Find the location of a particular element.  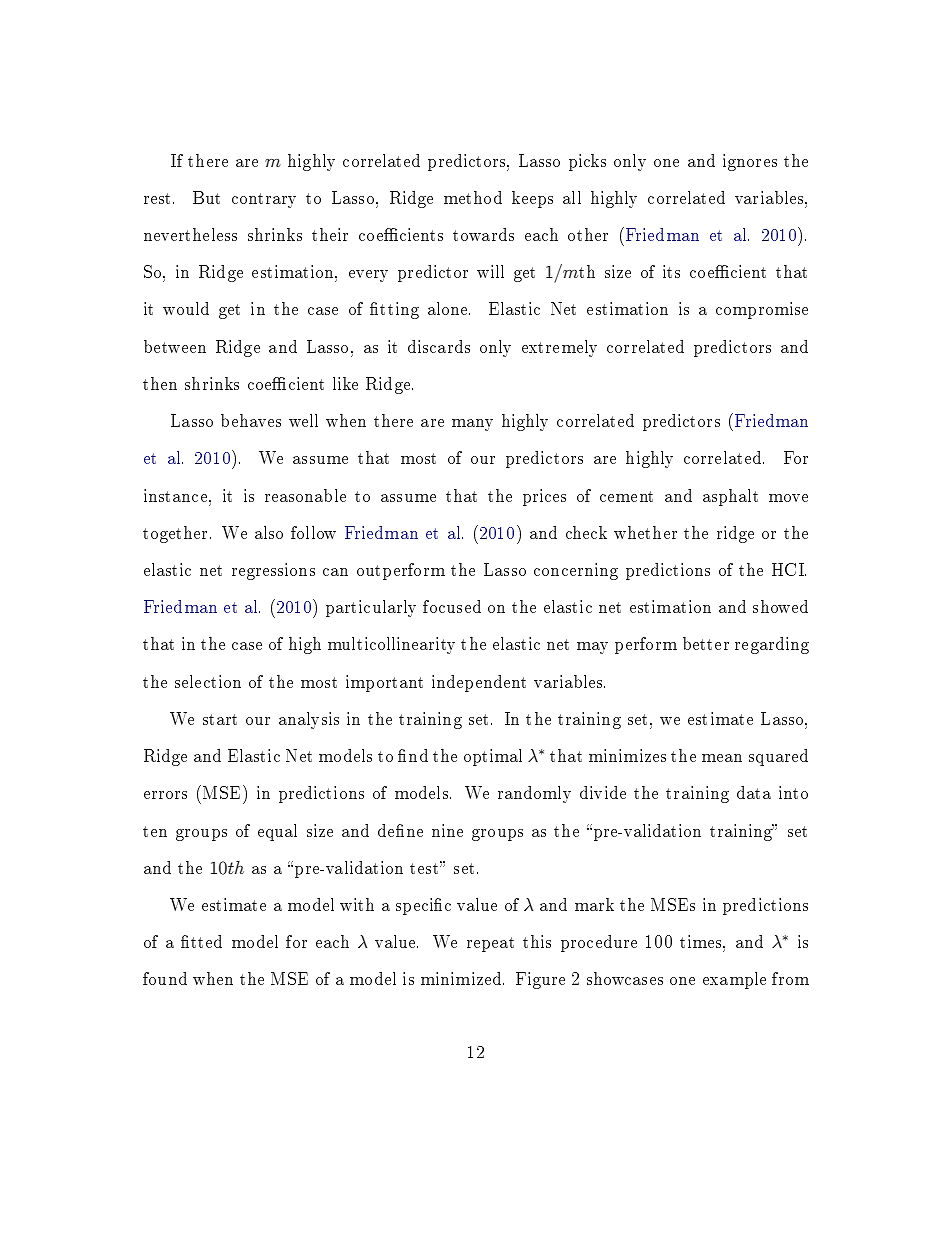

equal is located at coordinates (277, 832).
